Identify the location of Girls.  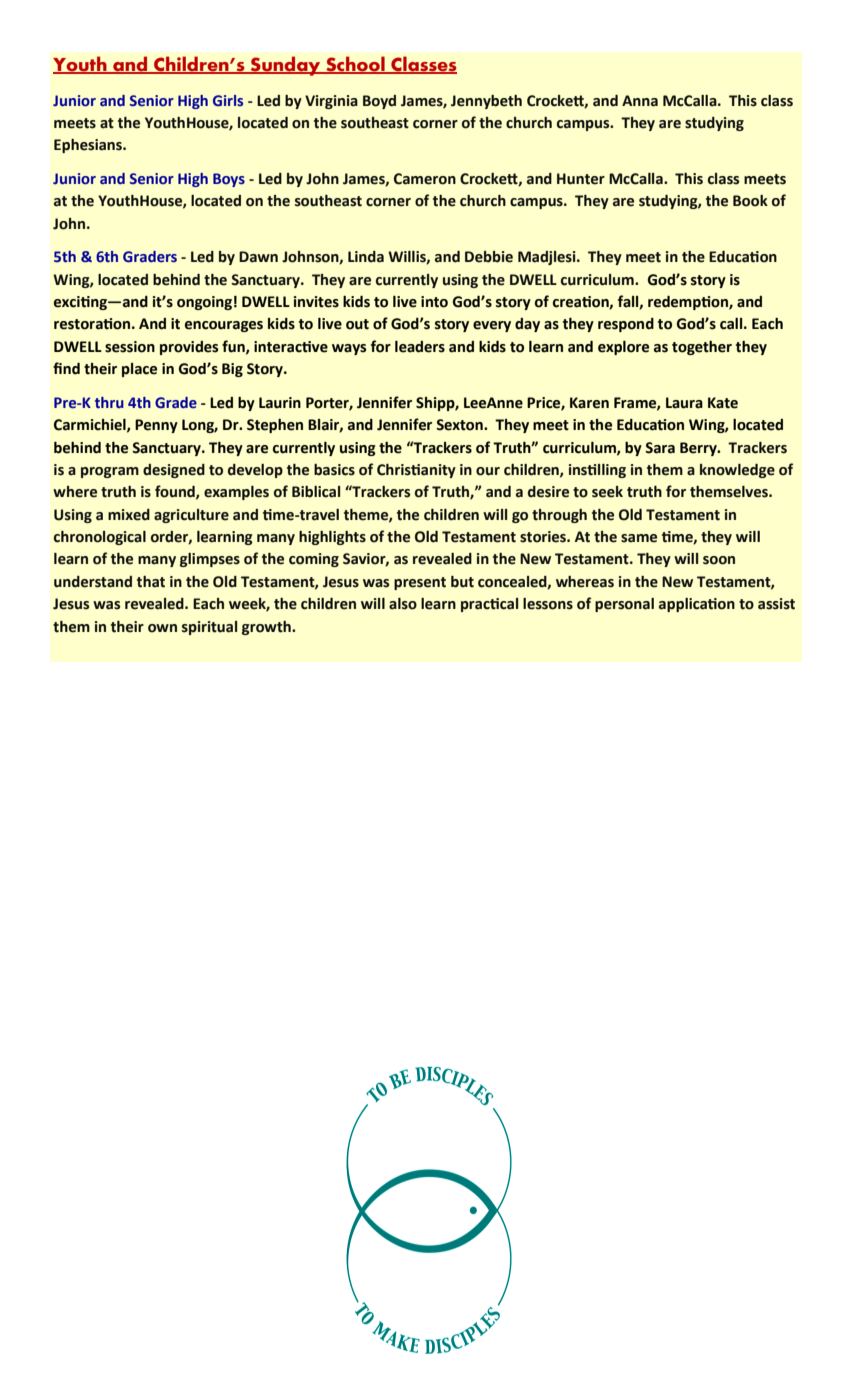
(228, 101).
